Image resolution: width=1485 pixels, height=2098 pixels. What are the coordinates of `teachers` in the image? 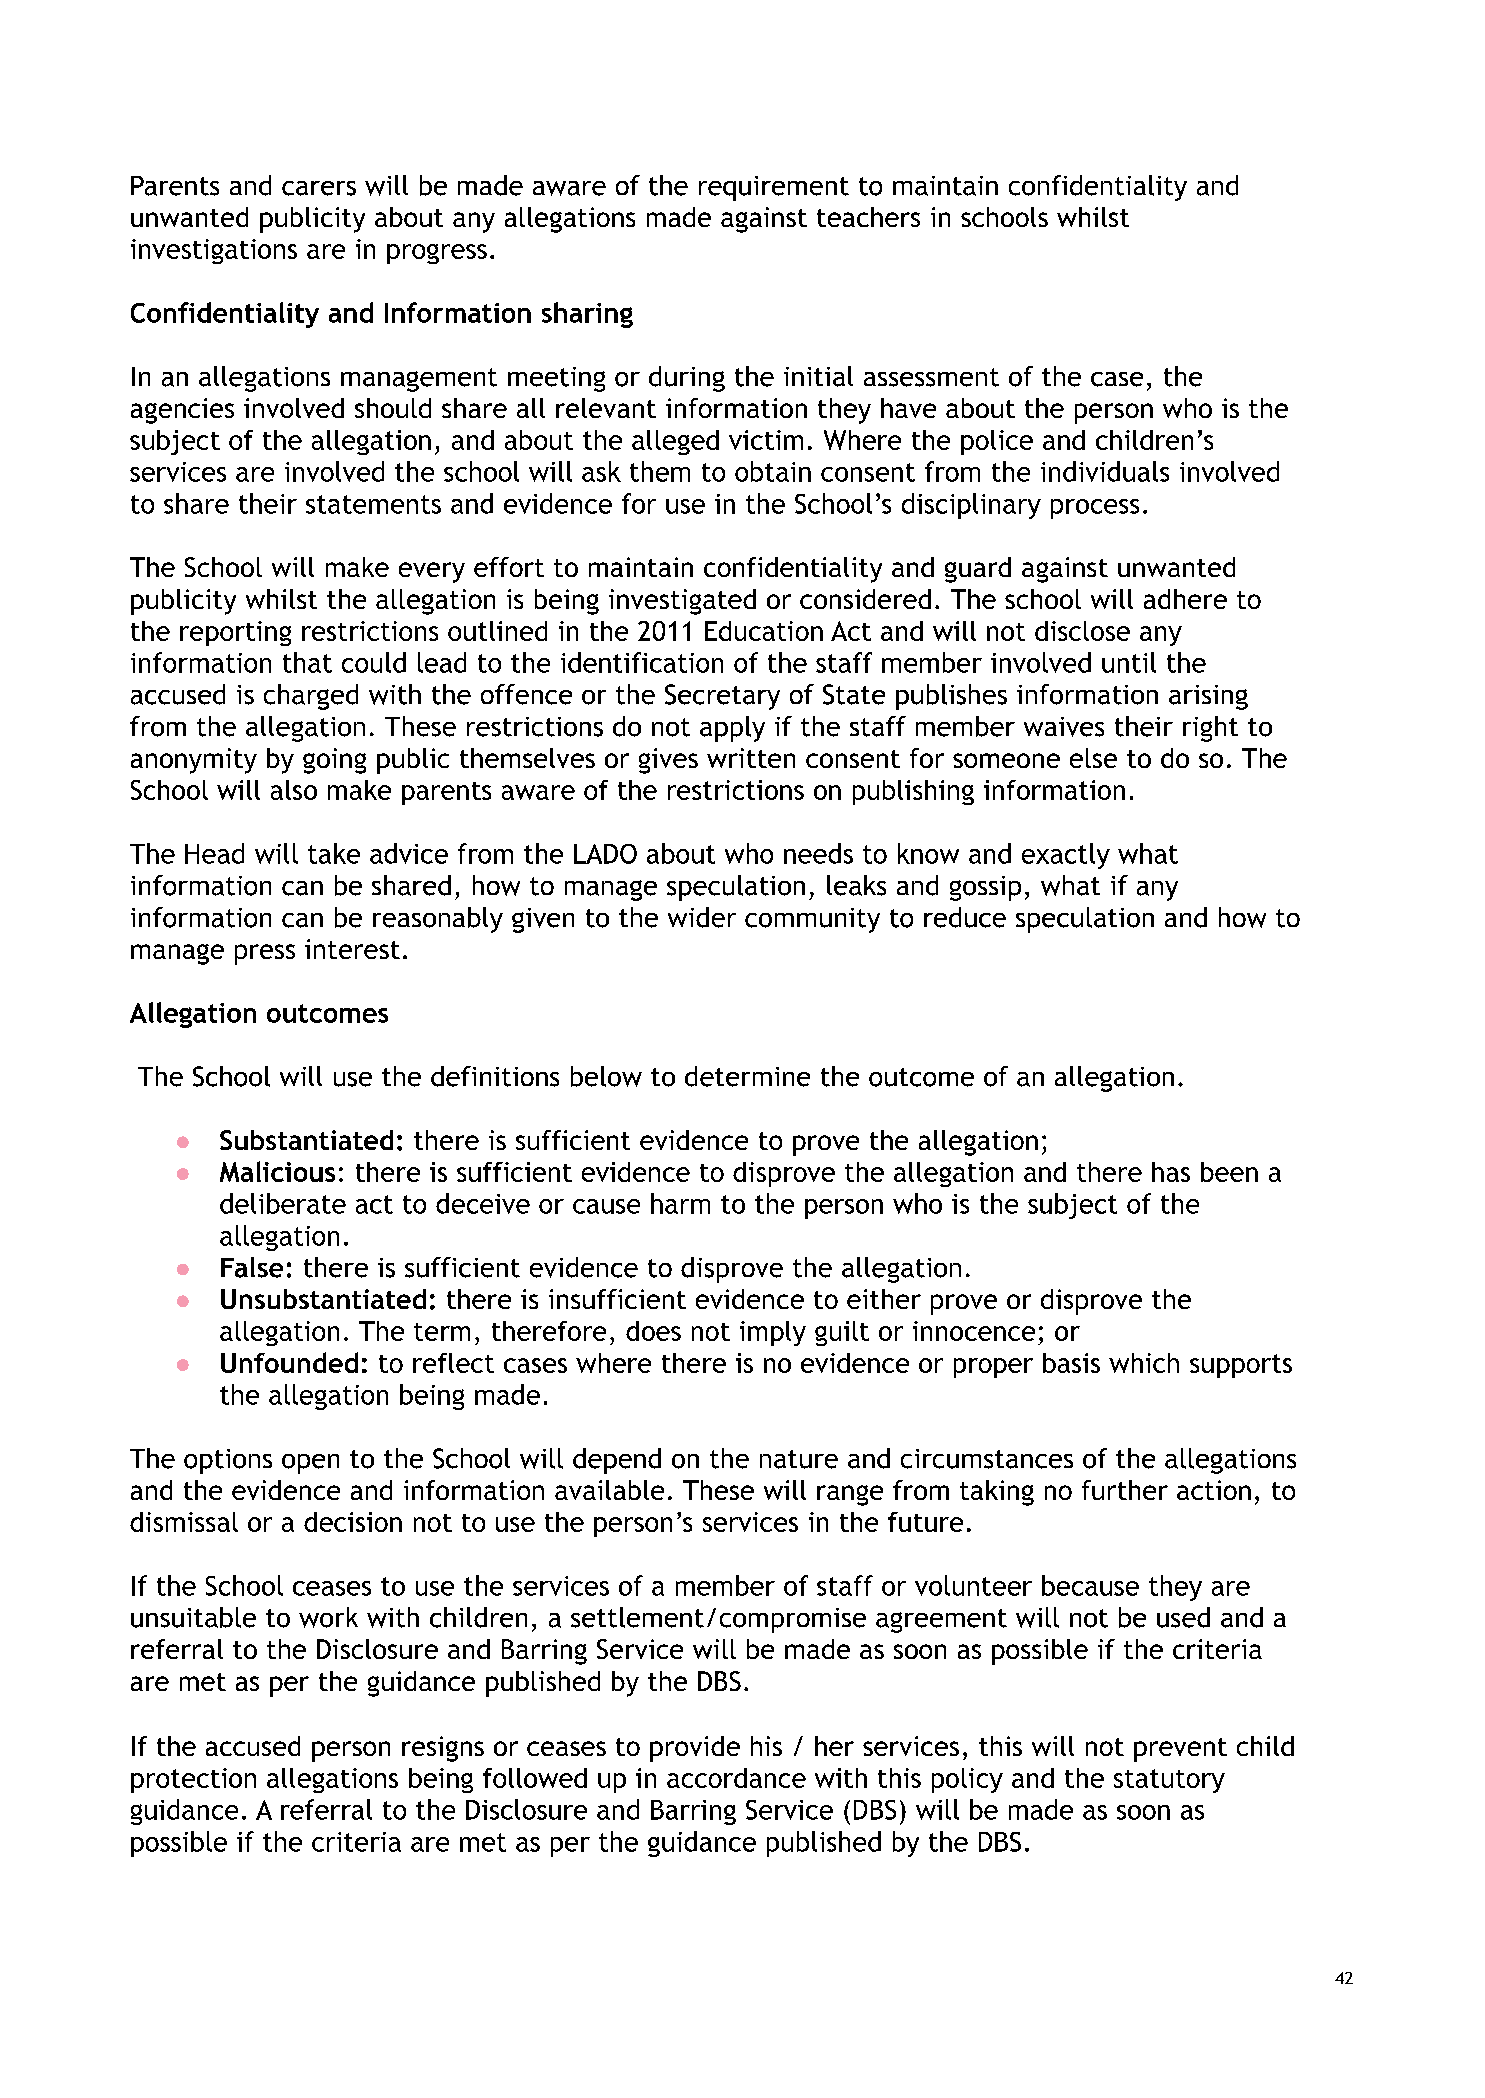 It's located at (868, 217).
